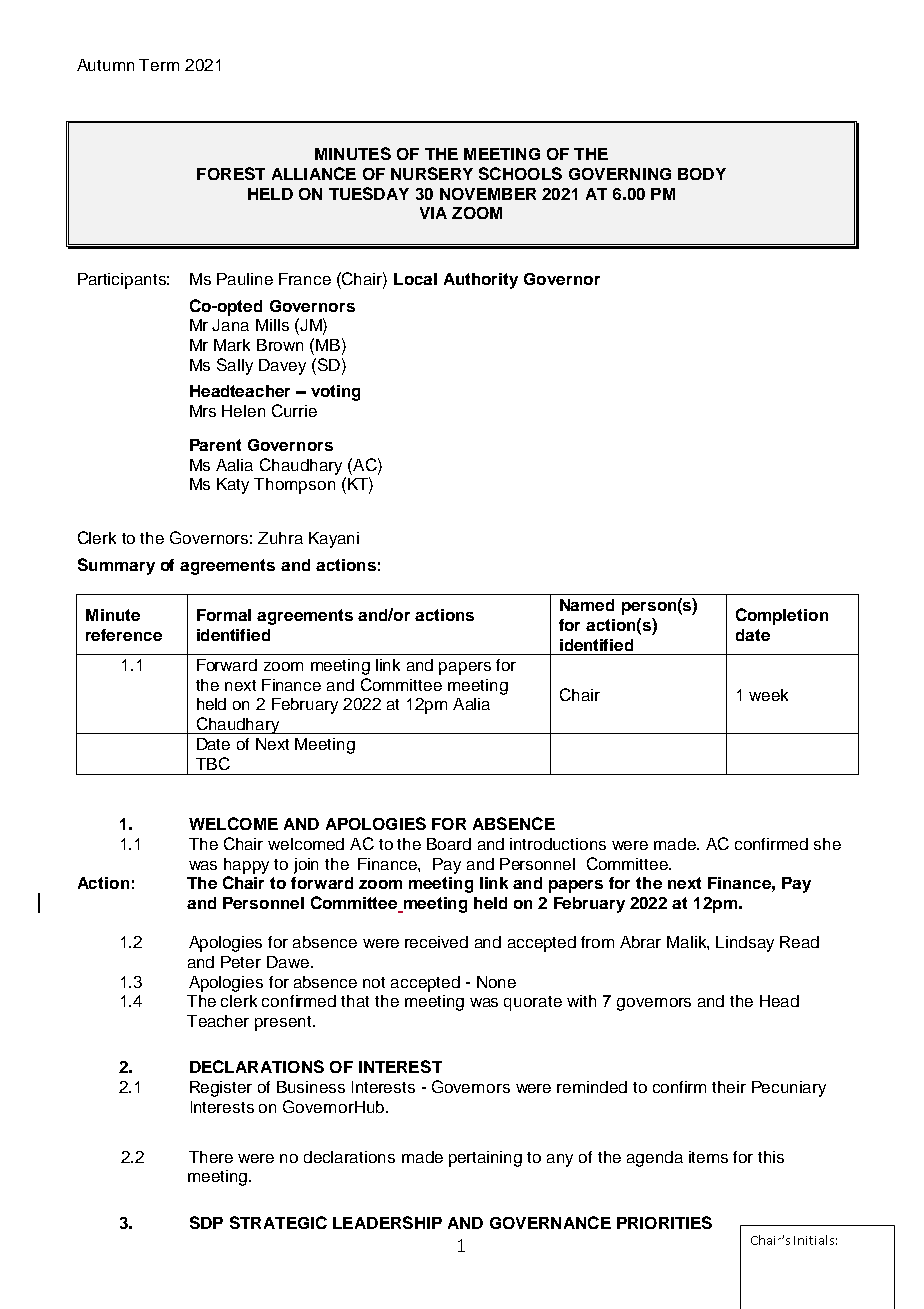 This page has width=924, height=1309. Describe the element at coordinates (224, 615) in the page. I see `Formal` at that location.
